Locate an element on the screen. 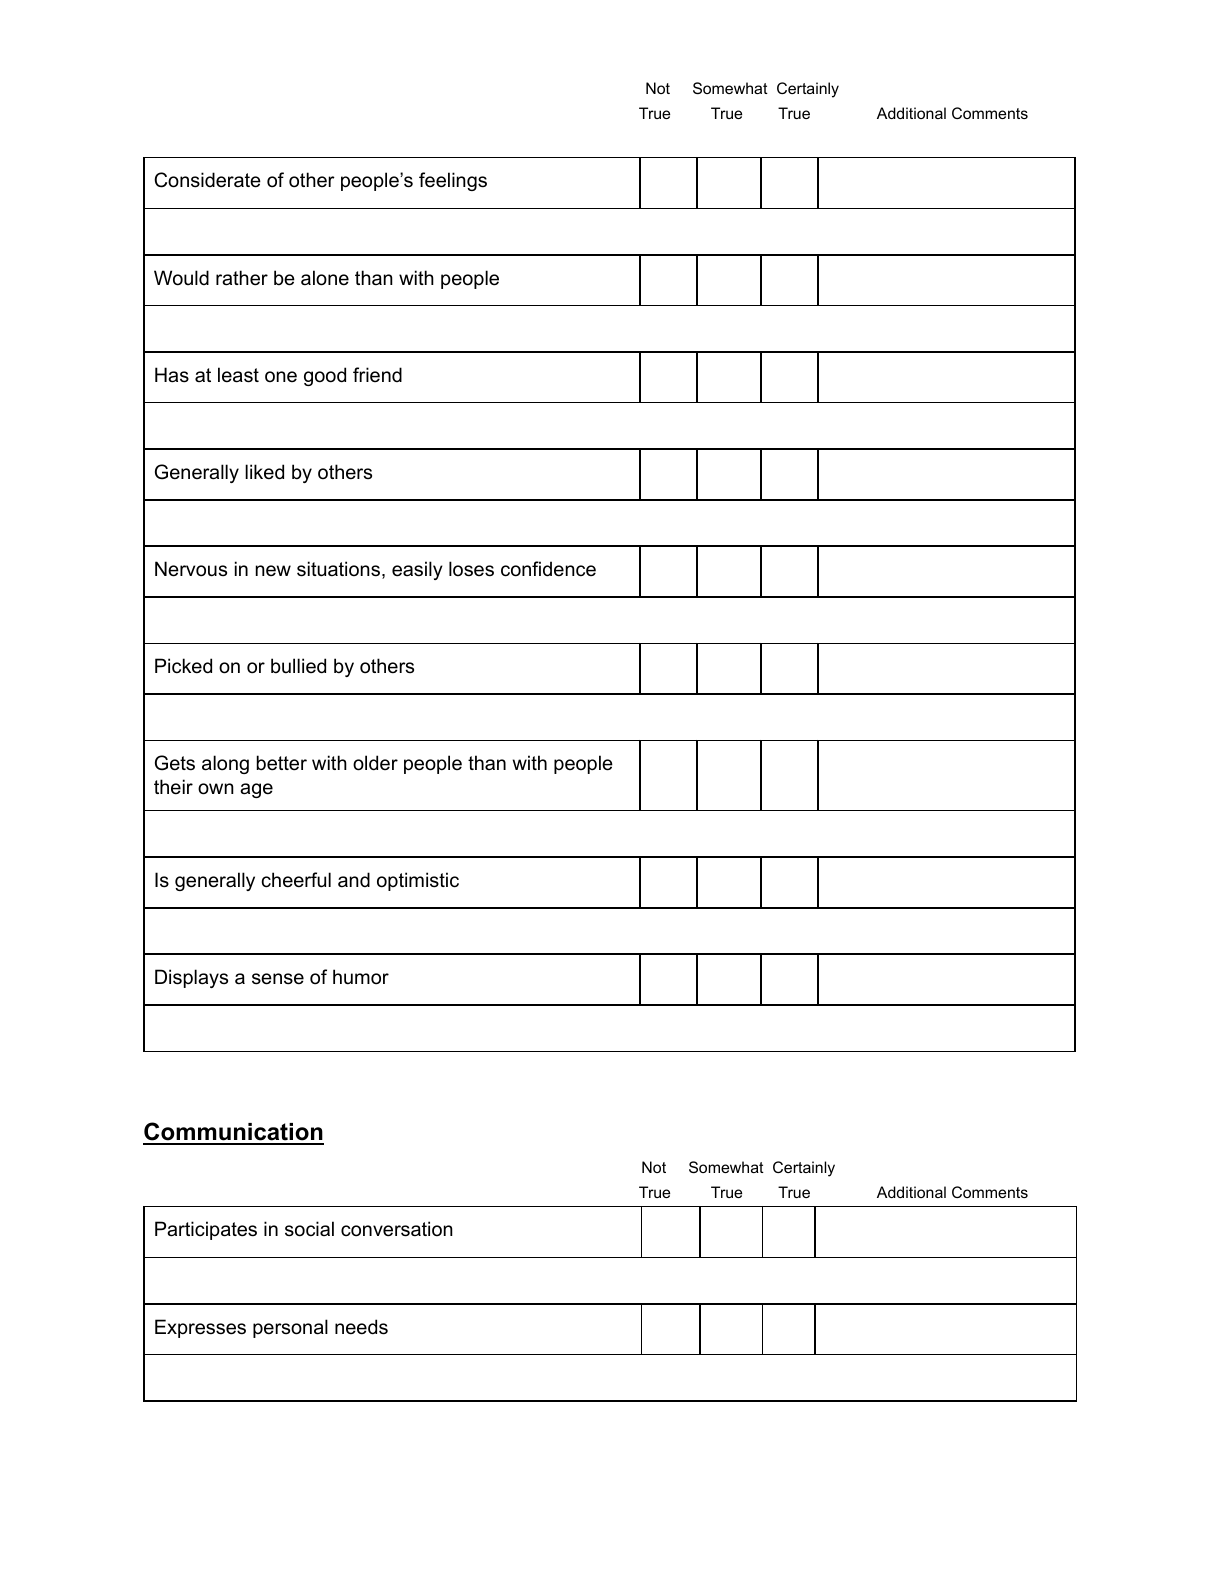  Expresses is located at coordinates (200, 1328).
